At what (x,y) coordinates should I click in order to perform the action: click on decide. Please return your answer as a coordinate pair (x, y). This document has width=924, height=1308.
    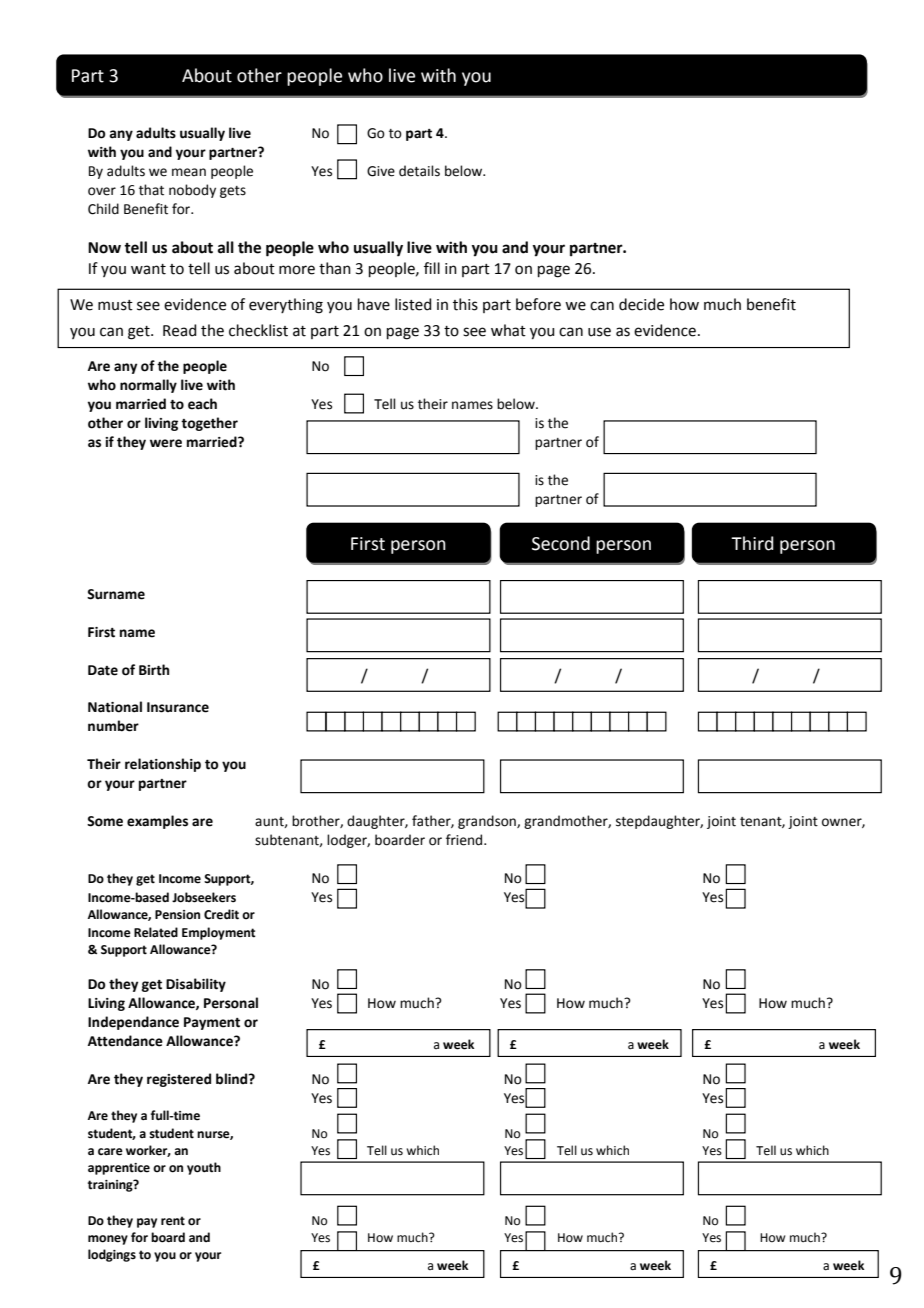
    Looking at the image, I should click on (641, 304).
